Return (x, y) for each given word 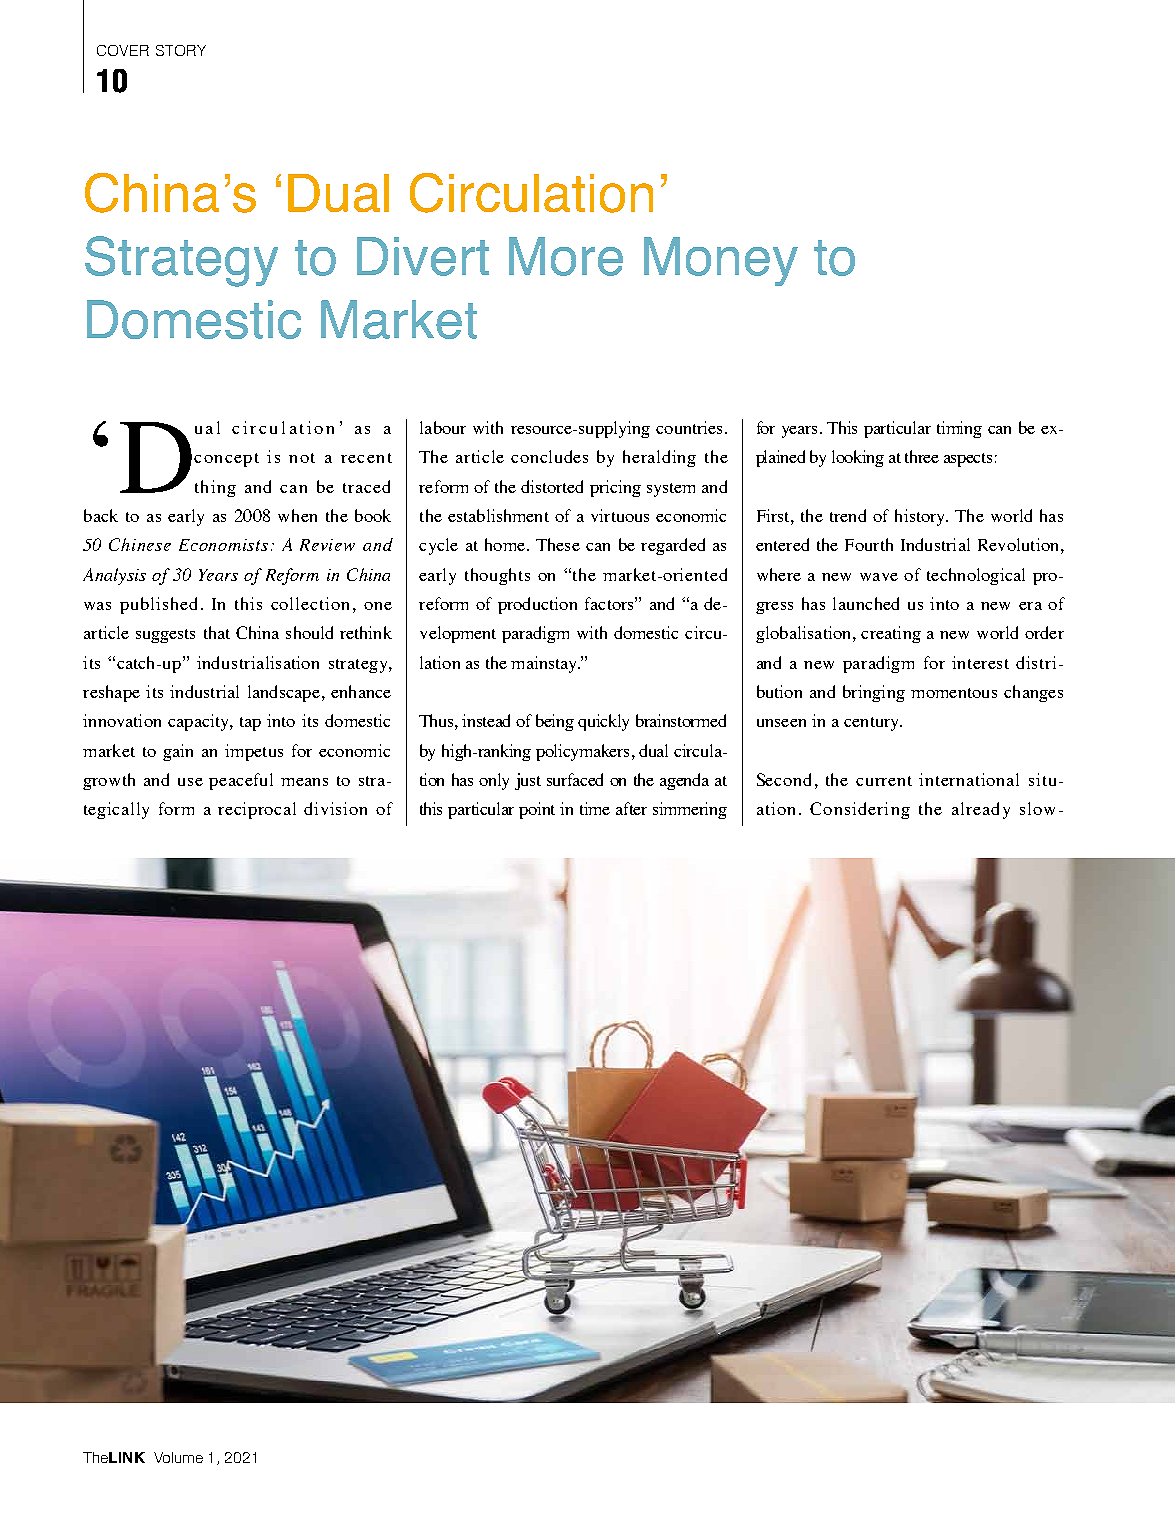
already (981, 810)
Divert (423, 256)
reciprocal (257, 810)
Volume (178, 1457)
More (566, 256)
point (537, 810)
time (595, 808)
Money (721, 261)
